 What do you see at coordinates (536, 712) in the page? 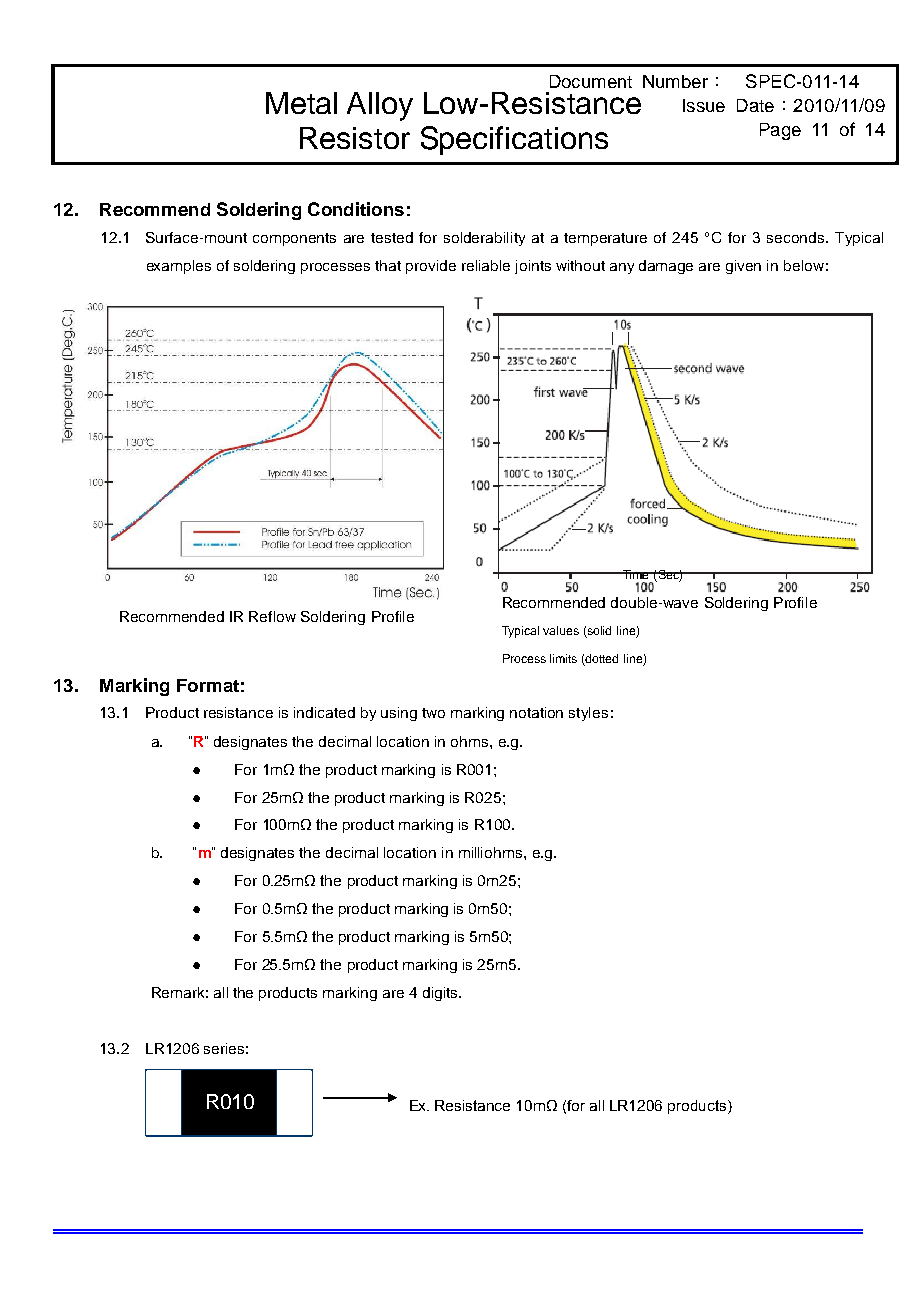
I see `notation` at bounding box center [536, 712].
